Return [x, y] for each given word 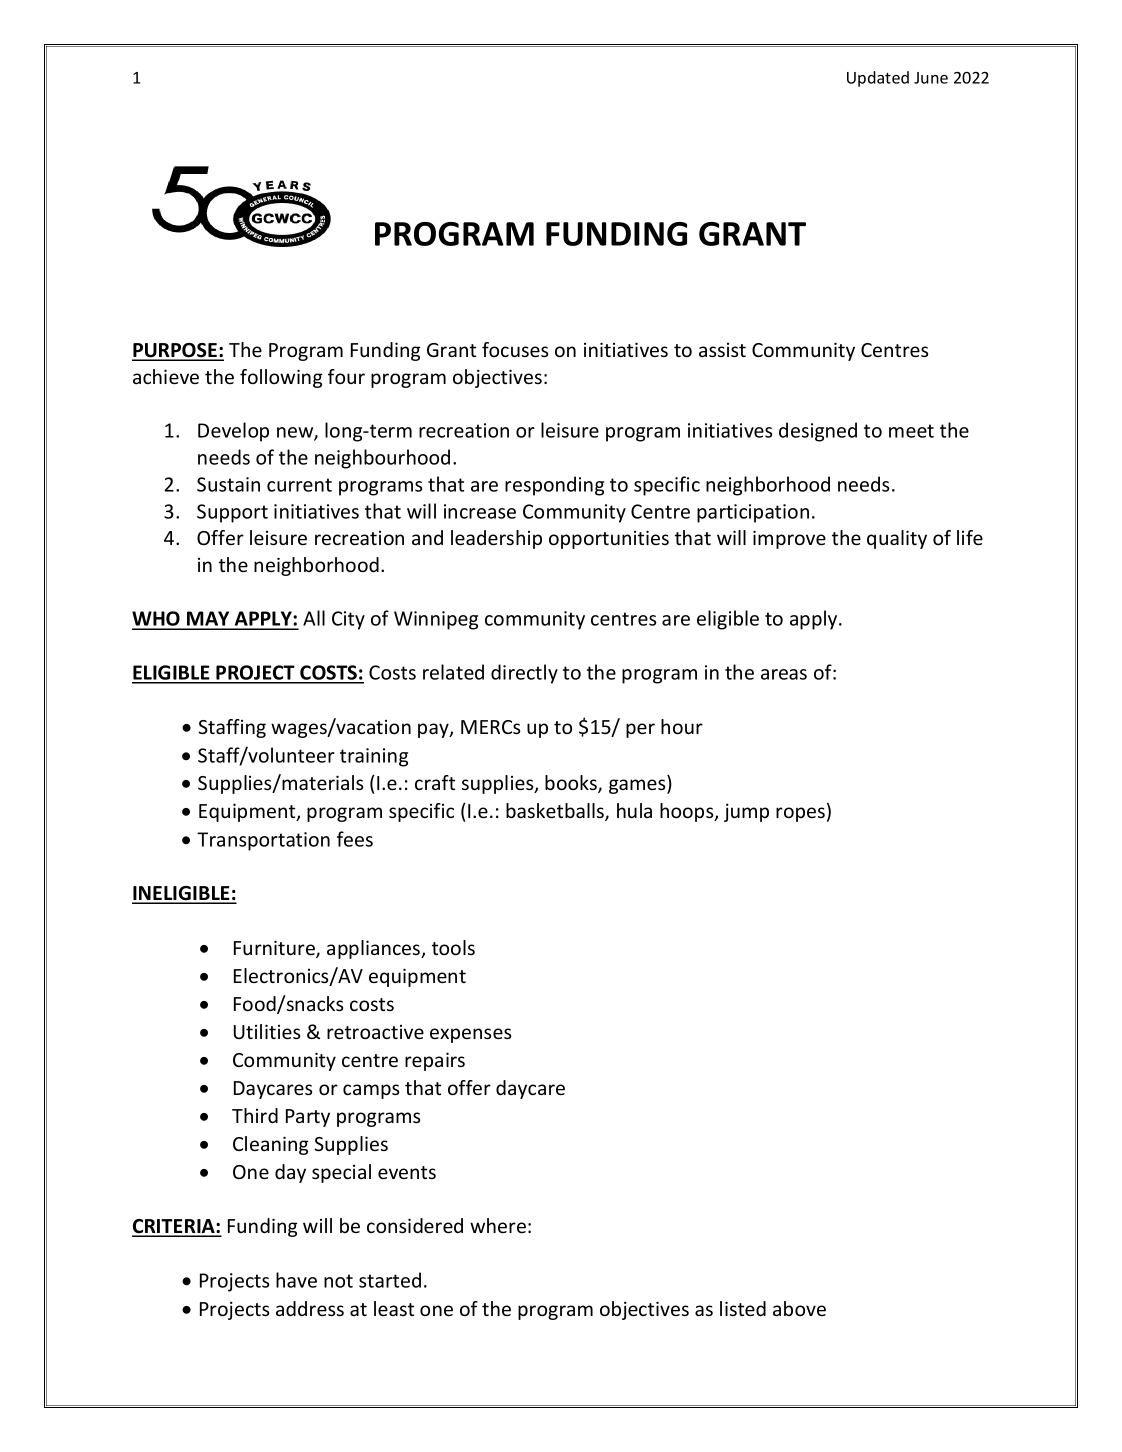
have [296, 1280]
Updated [878, 79]
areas [784, 674]
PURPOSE [175, 351]
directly [524, 674]
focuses [515, 349]
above [799, 1308]
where [498, 1225]
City [348, 620]
